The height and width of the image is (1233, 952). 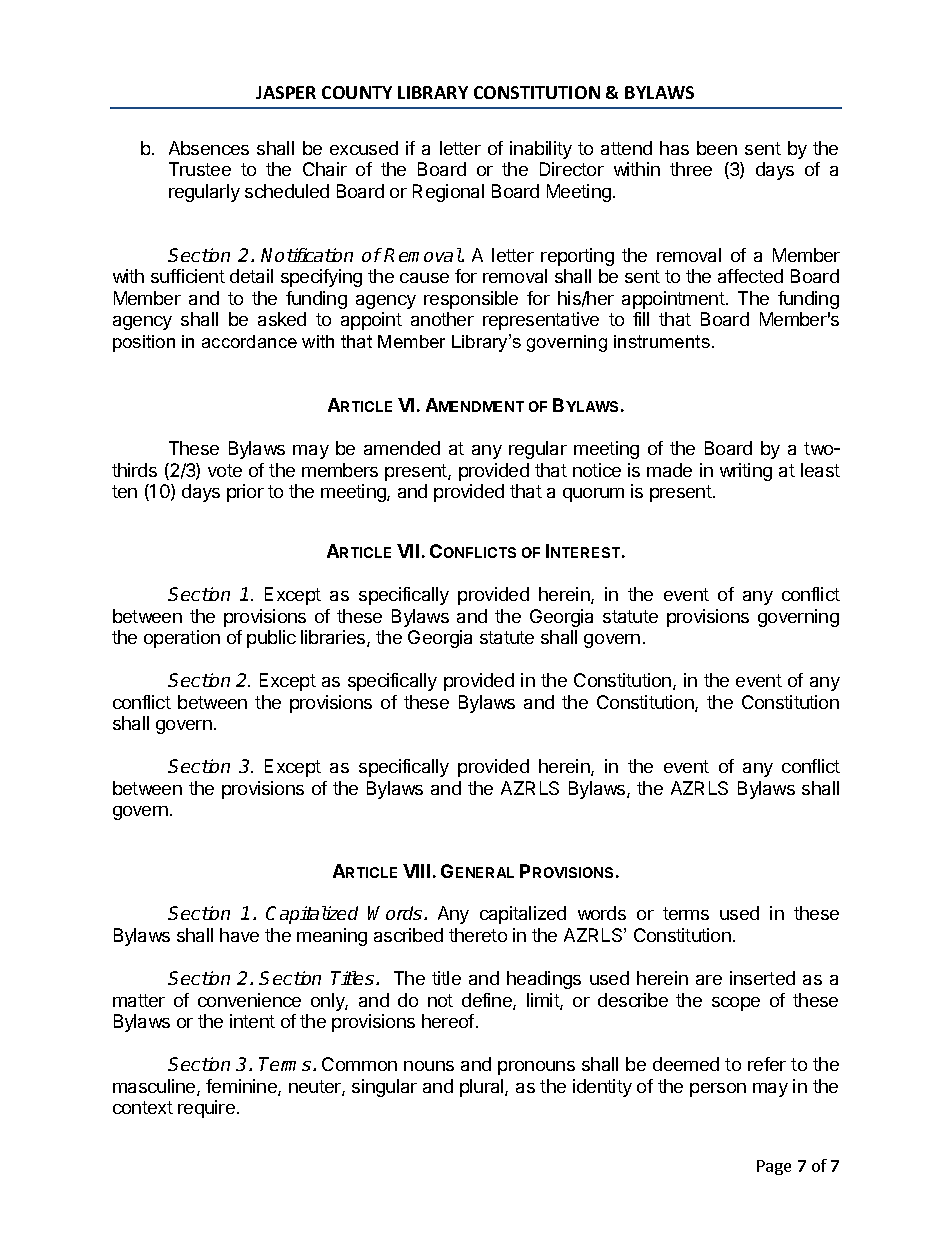 What do you see at coordinates (442, 319) in the image?
I see `another` at bounding box center [442, 319].
